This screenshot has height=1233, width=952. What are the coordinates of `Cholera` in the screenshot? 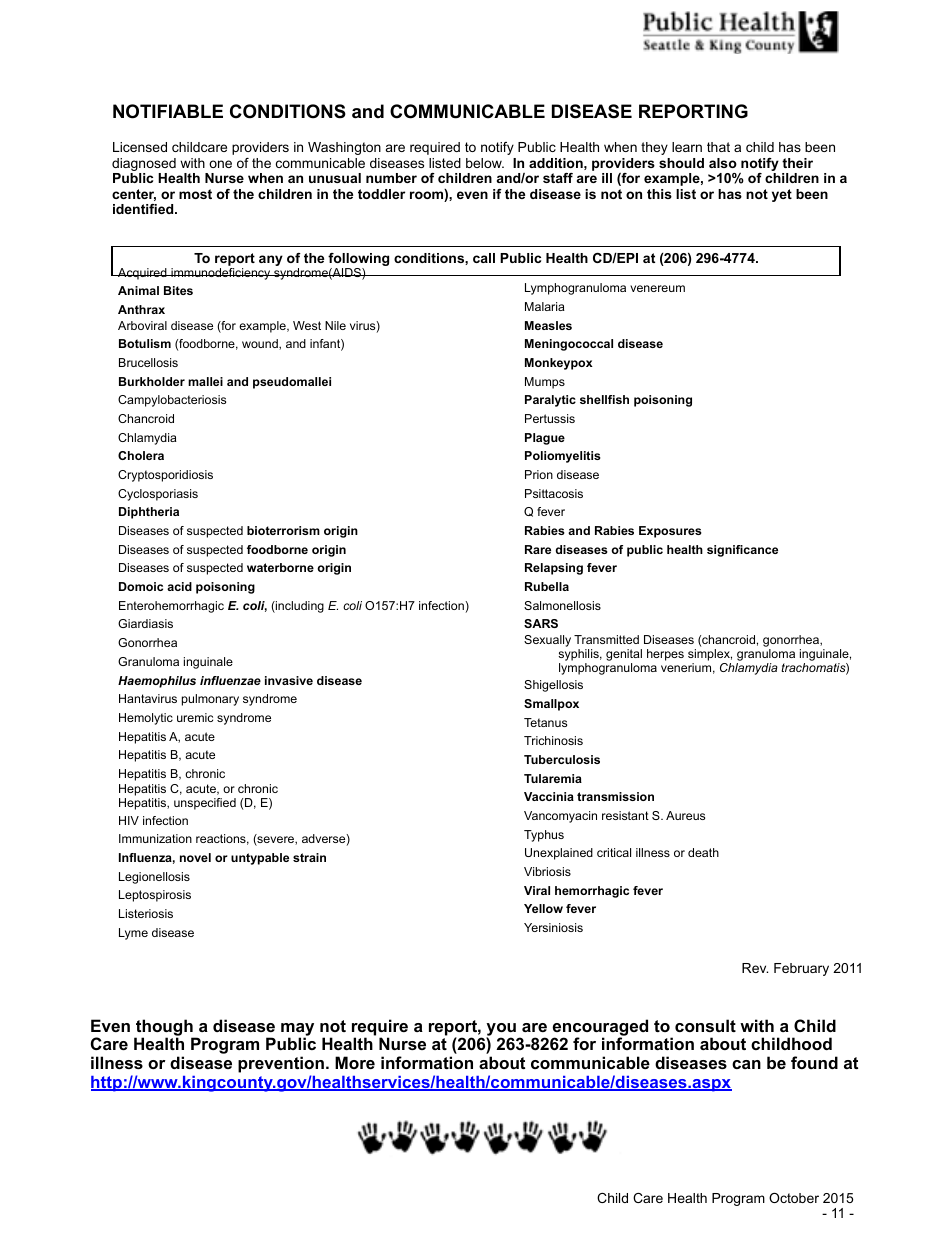 It's located at (141, 455).
